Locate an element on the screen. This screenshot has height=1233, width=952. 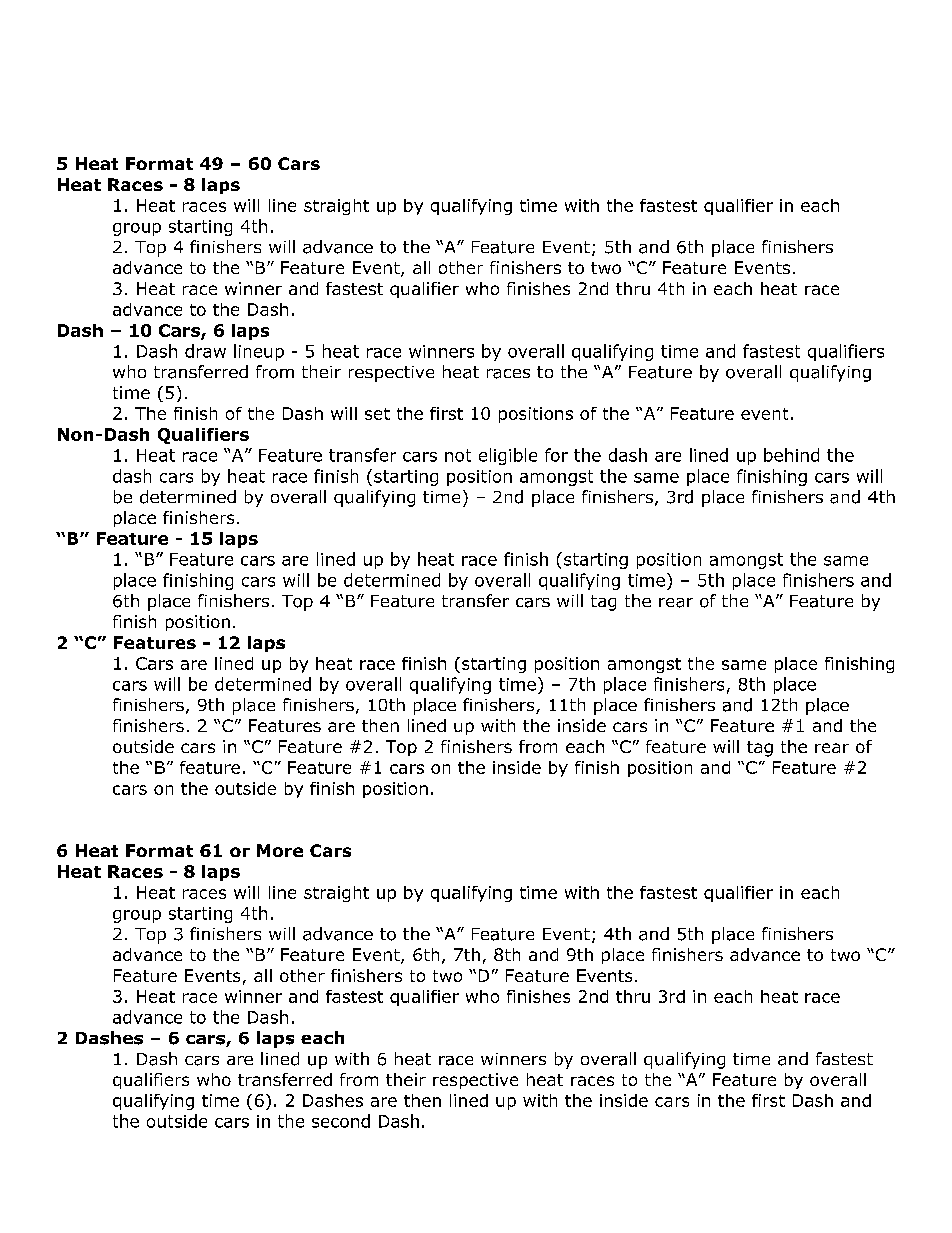
set is located at coordinates (377, 414).
